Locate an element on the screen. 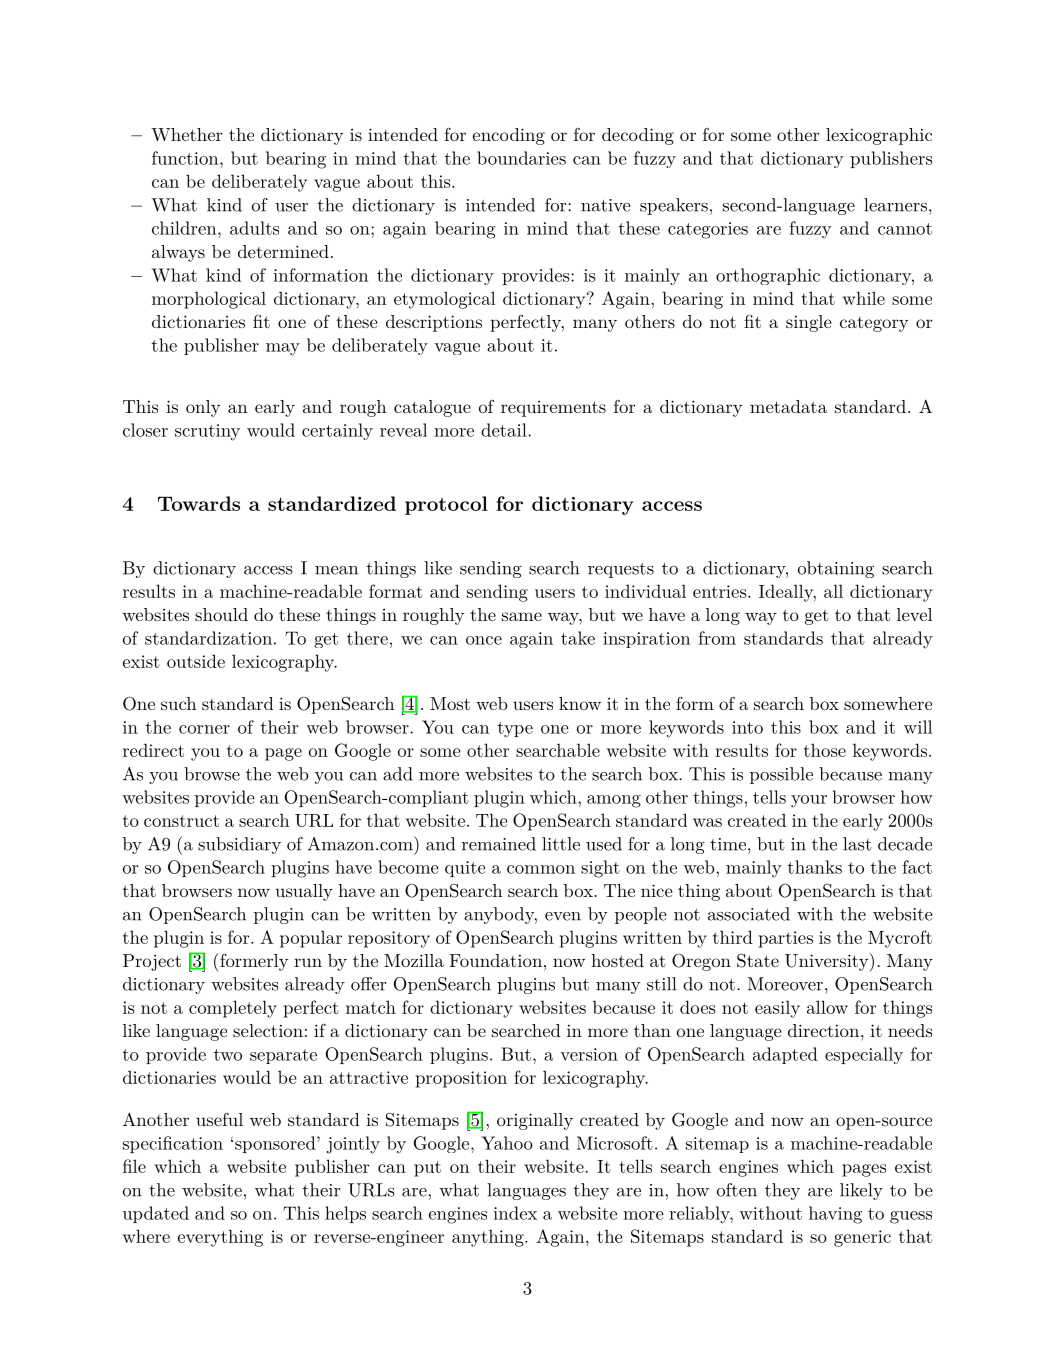  updated is located at coordinates (156, 1214).
